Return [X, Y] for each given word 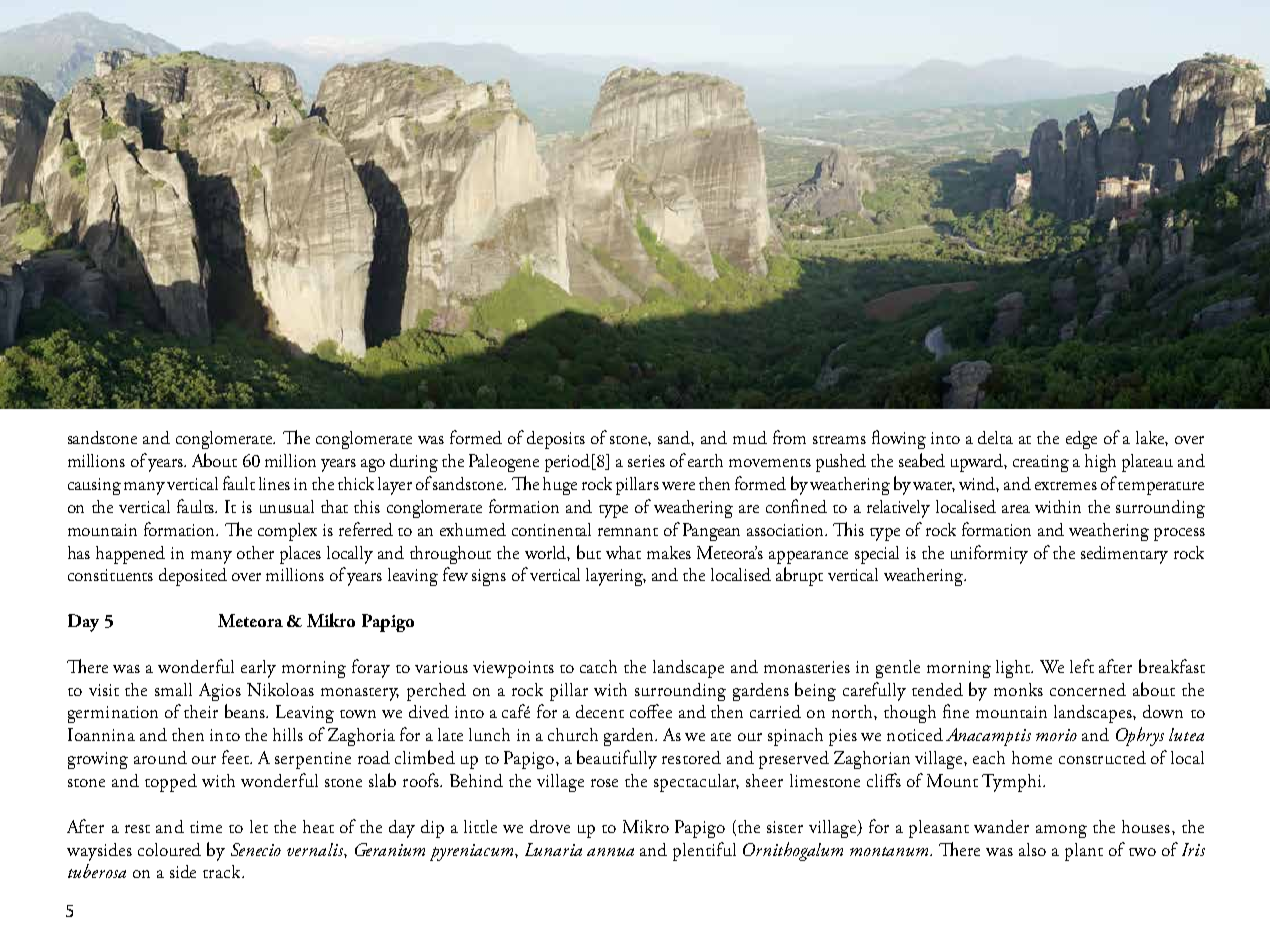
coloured [169, 849]
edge [1081, 440]
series [646, 461]
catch [598, 666]
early [258, 669]
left [1082, 666]
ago [373, 465]
